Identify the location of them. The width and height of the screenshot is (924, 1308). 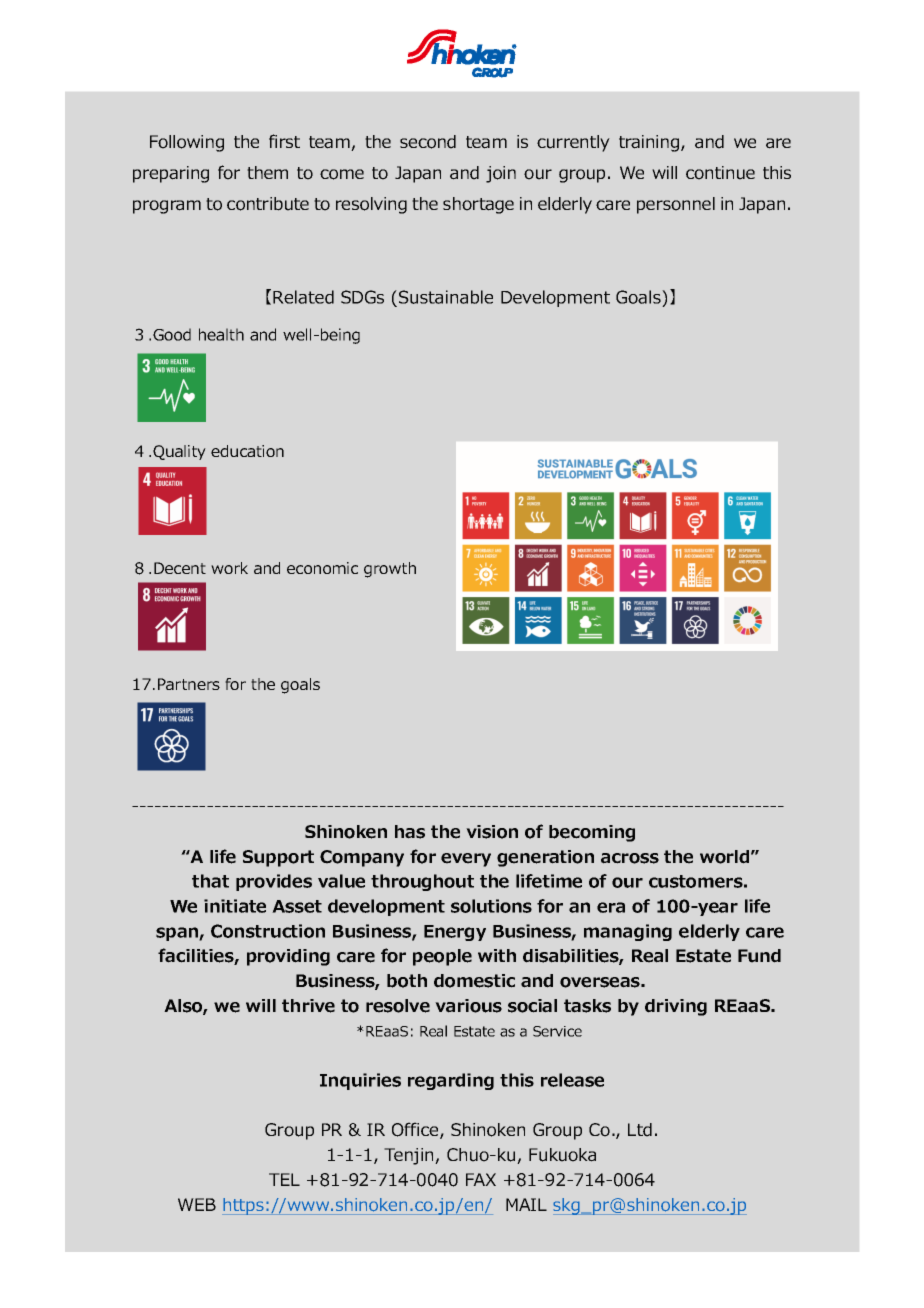
(267, 172).
